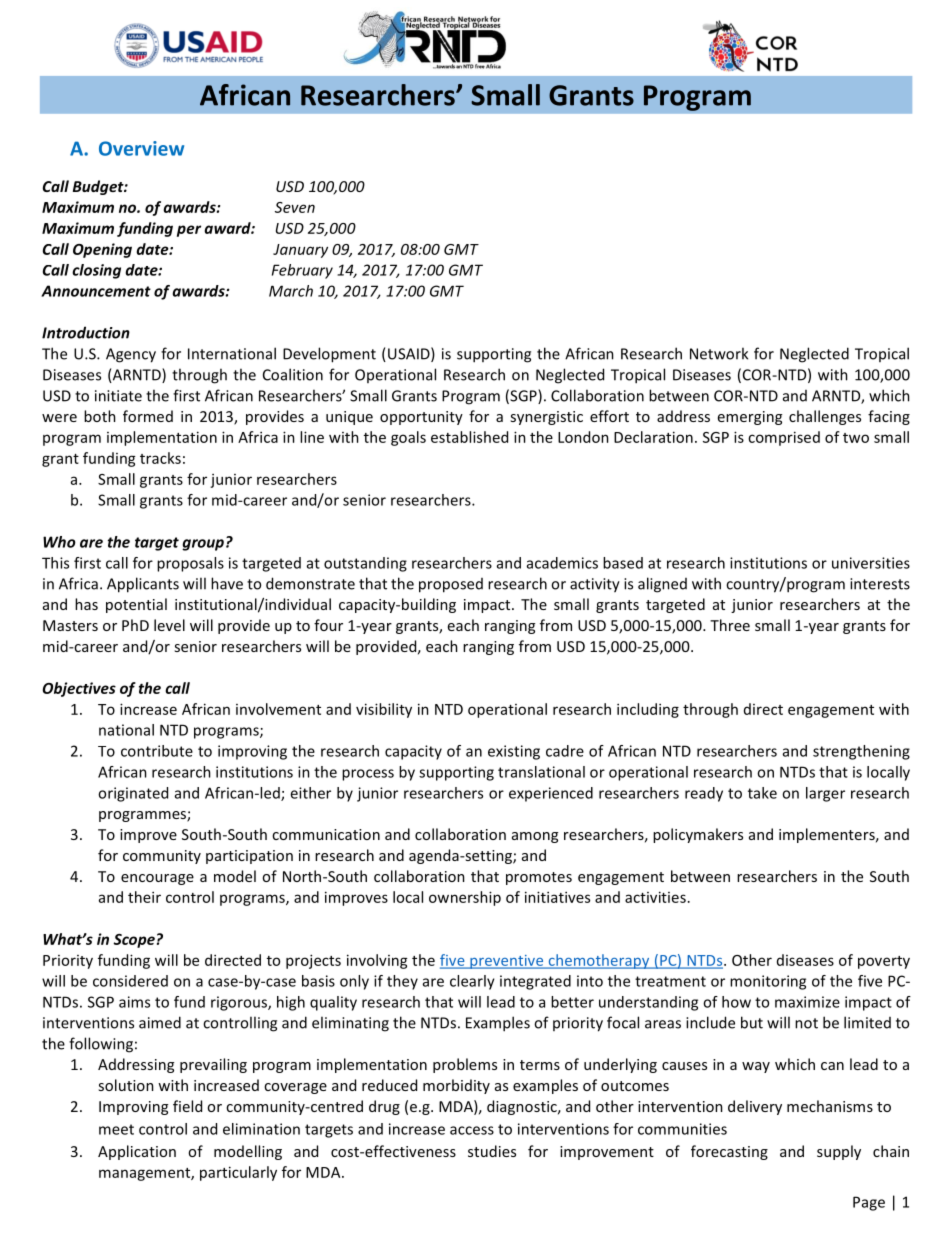  What do you see at coordinates (79, 689) in the screenshot?
I see `Objectives` at bounding box center [79, 689].
